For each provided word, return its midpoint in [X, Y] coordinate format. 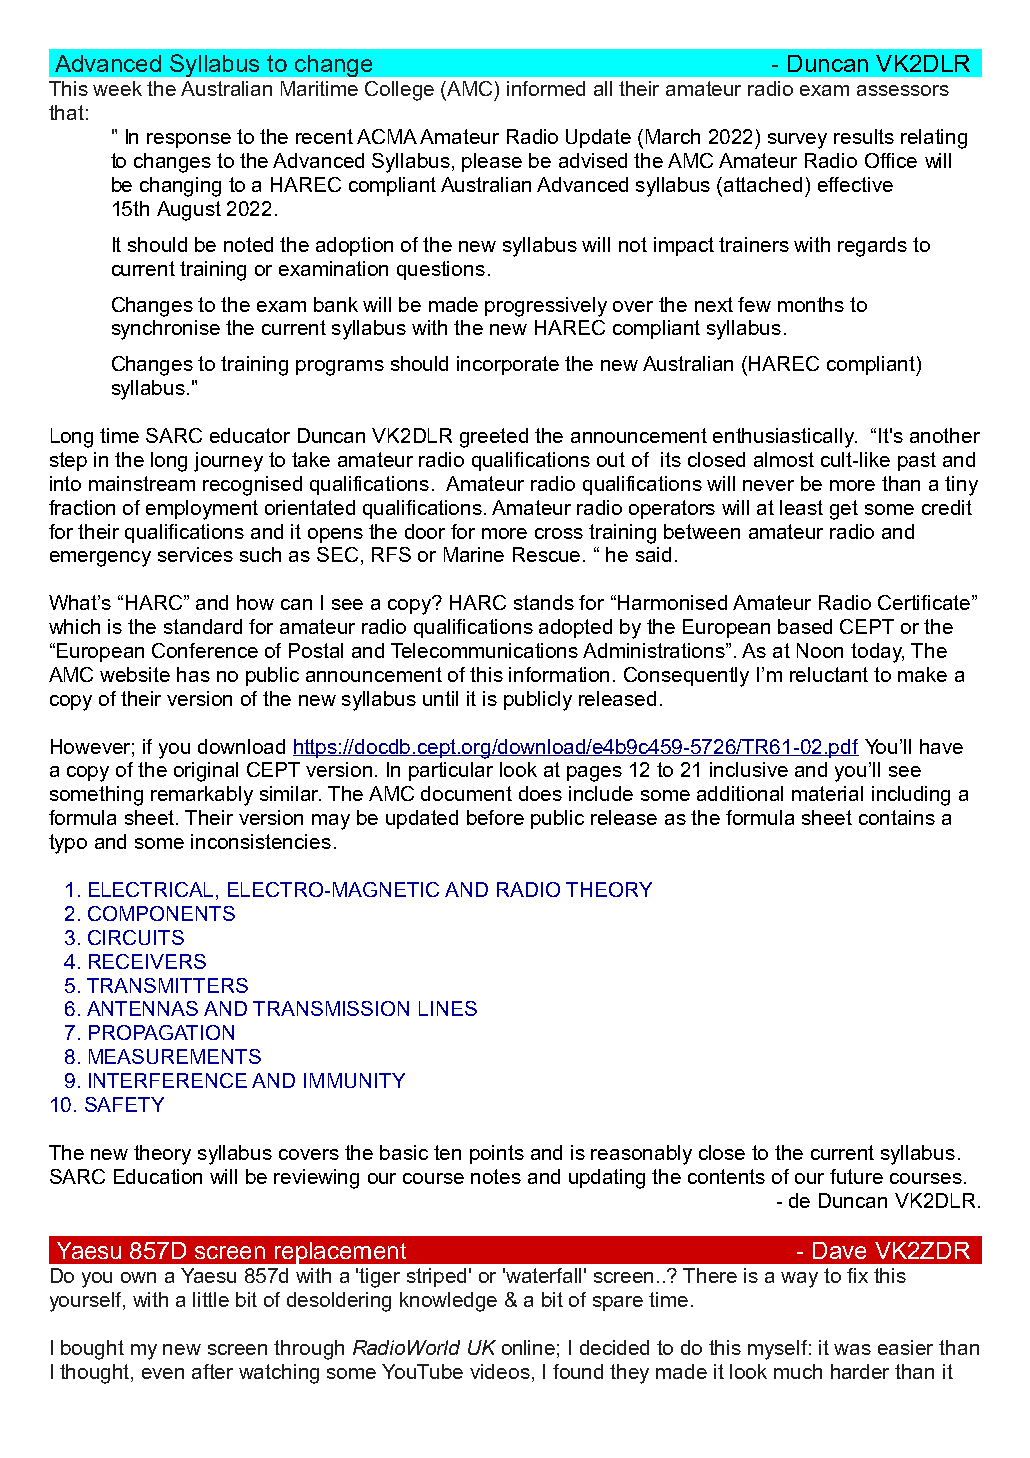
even [163, 1373]
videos [500, 1371]
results [864, 136]
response [189, 140]
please [492, 162]
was [852, 1349]
